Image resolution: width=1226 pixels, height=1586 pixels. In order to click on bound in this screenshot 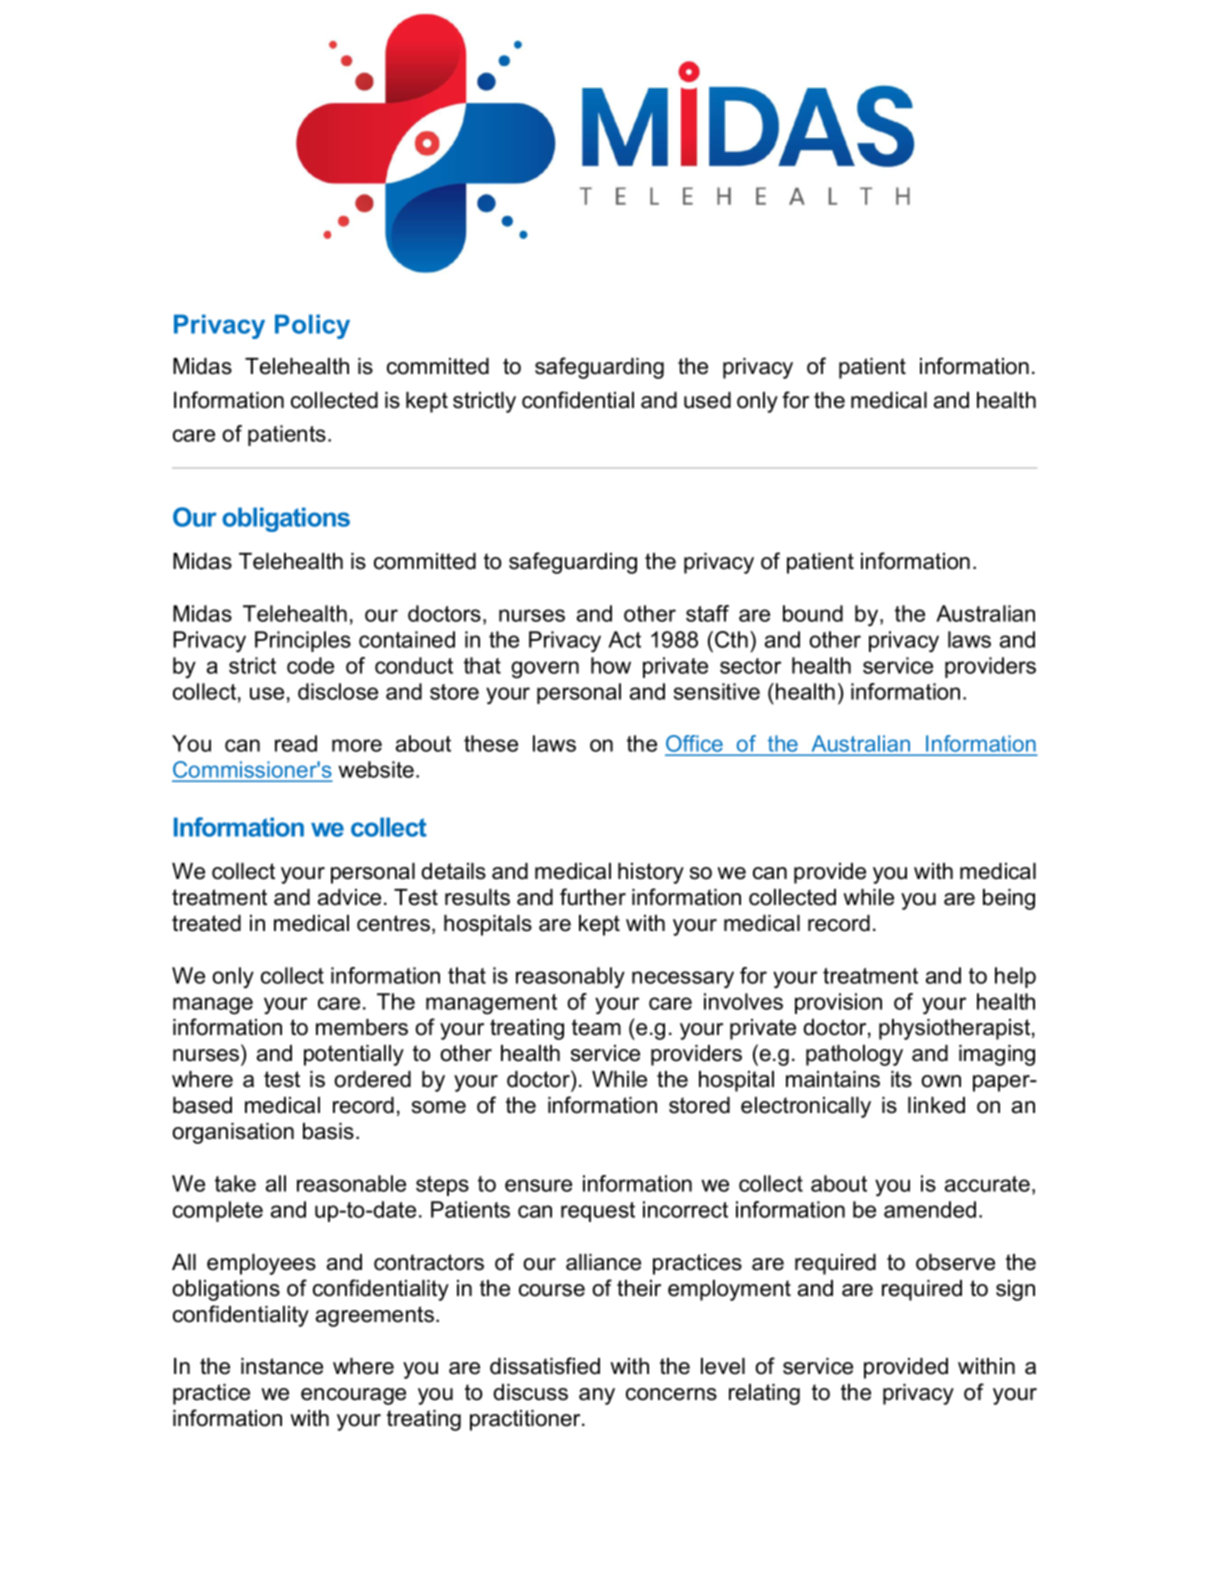, I will do `click(813, 613)`.
